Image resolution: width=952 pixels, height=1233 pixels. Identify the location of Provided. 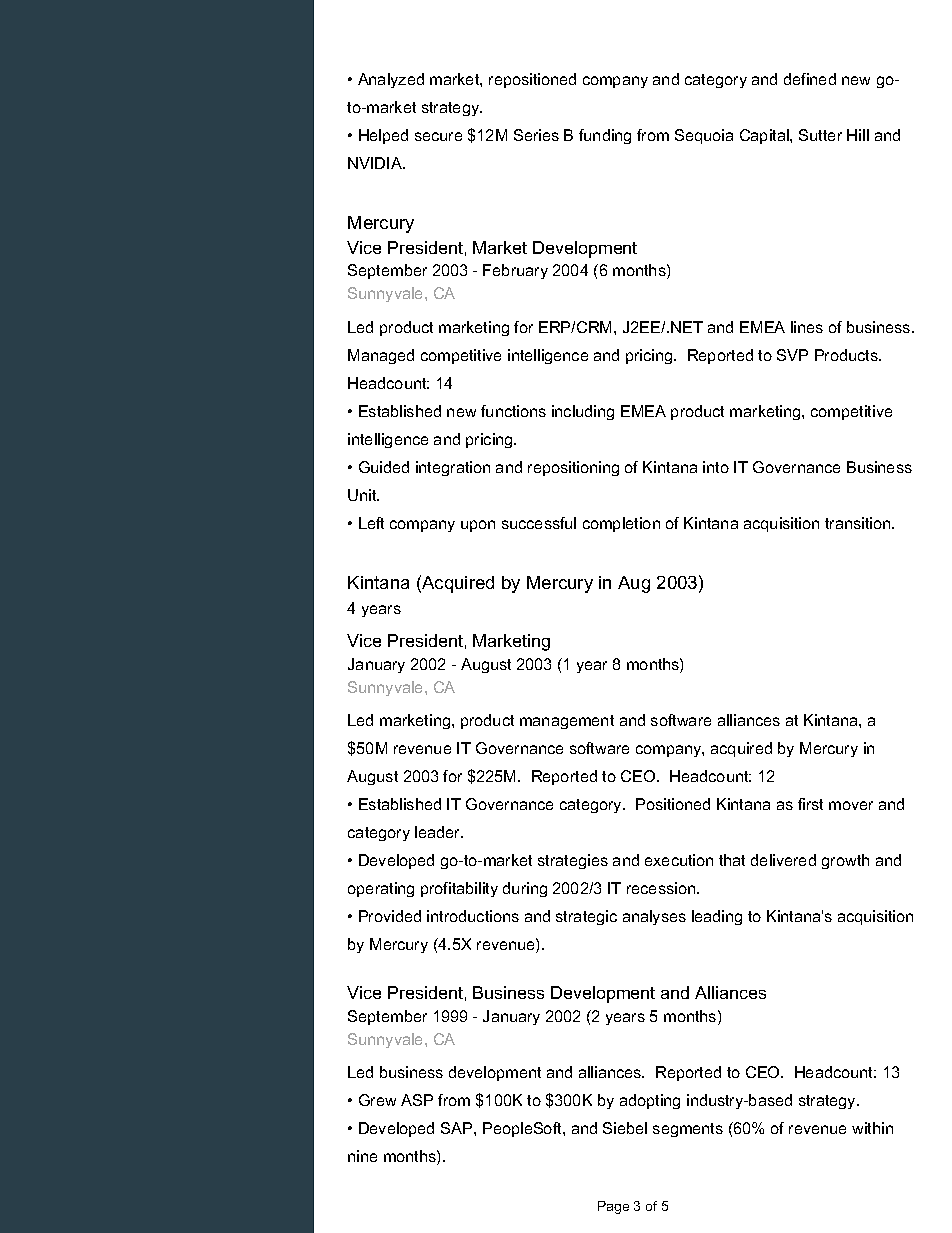
(390, 916).
